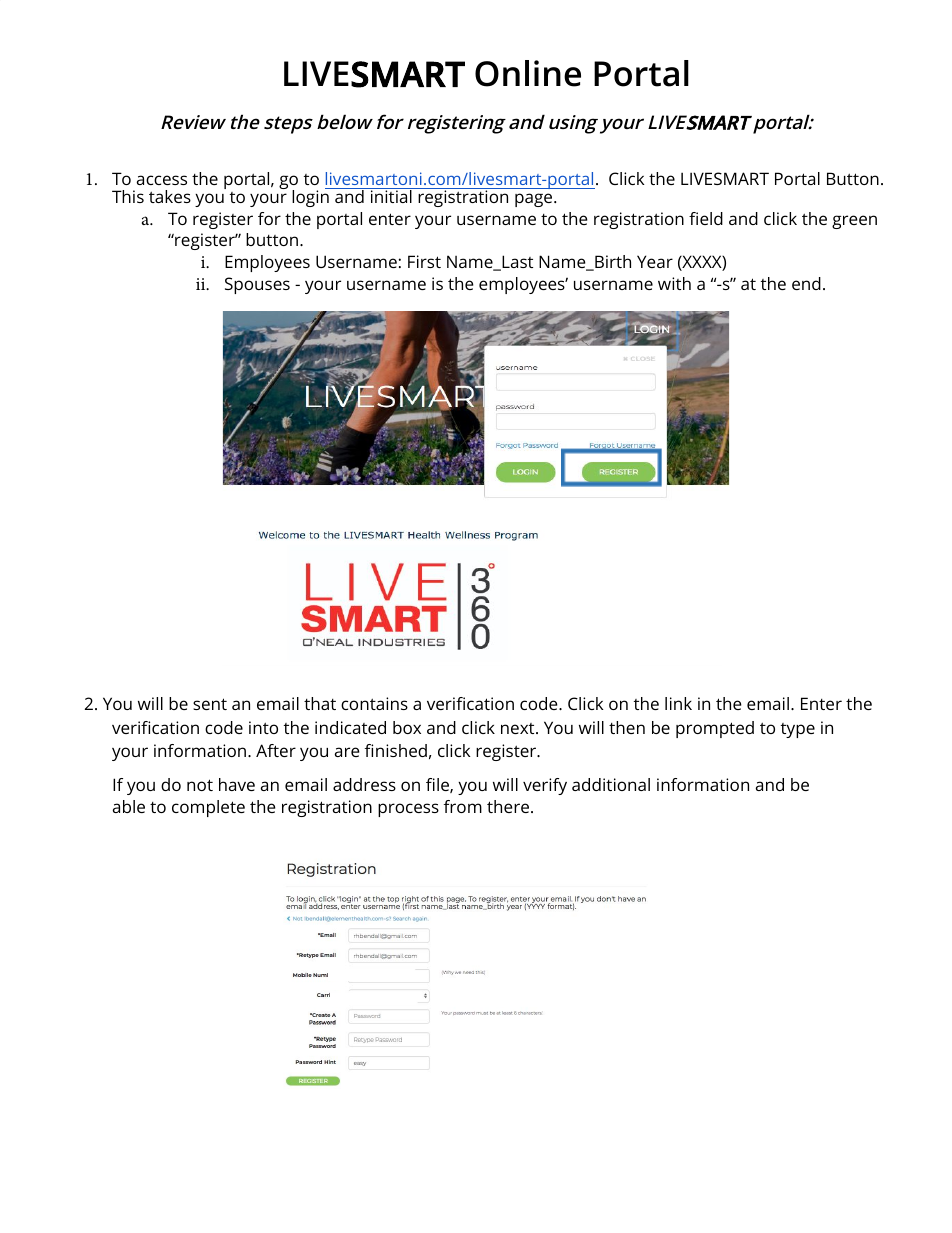  I want to click on Spouses, so click(257, 285).
